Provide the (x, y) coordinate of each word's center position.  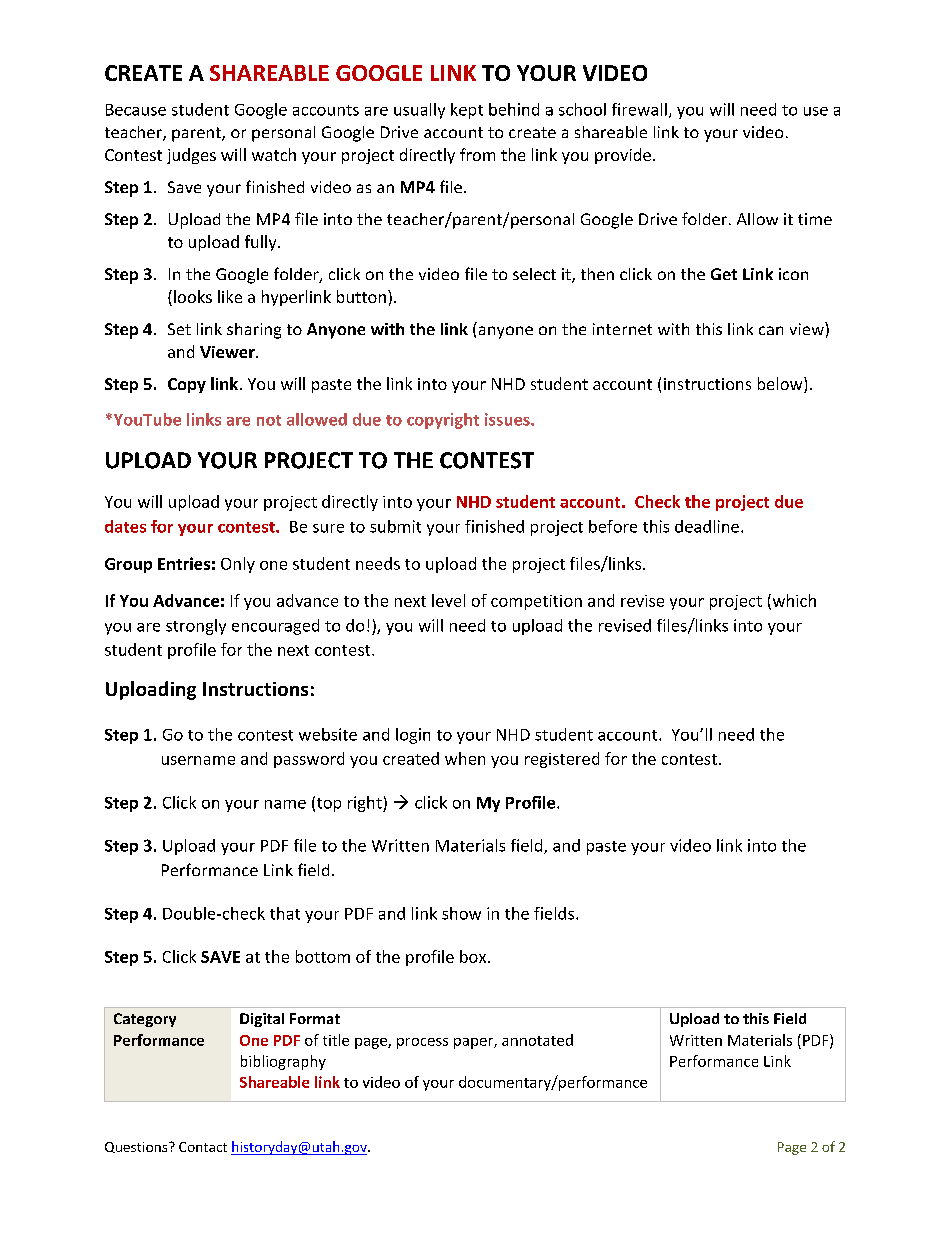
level (448, 600)
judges (191, 156)
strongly (196, 627)
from (477, 154)
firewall (639, 109)
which (793, 601)
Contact (203, 1147)
